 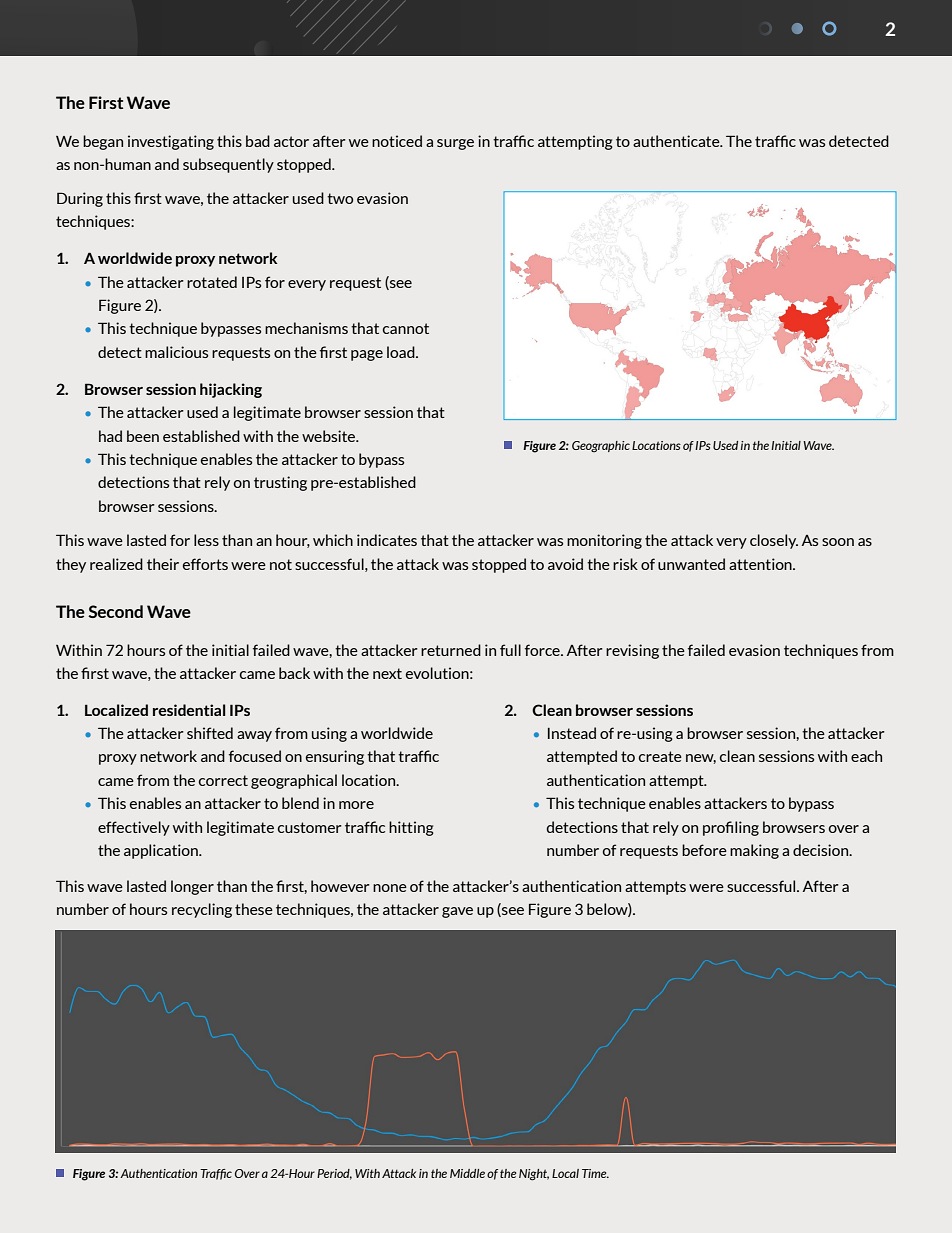 What do you see at coordinates (632, 651) in the page?
I see `revising` at bounding box center [632, 651].
